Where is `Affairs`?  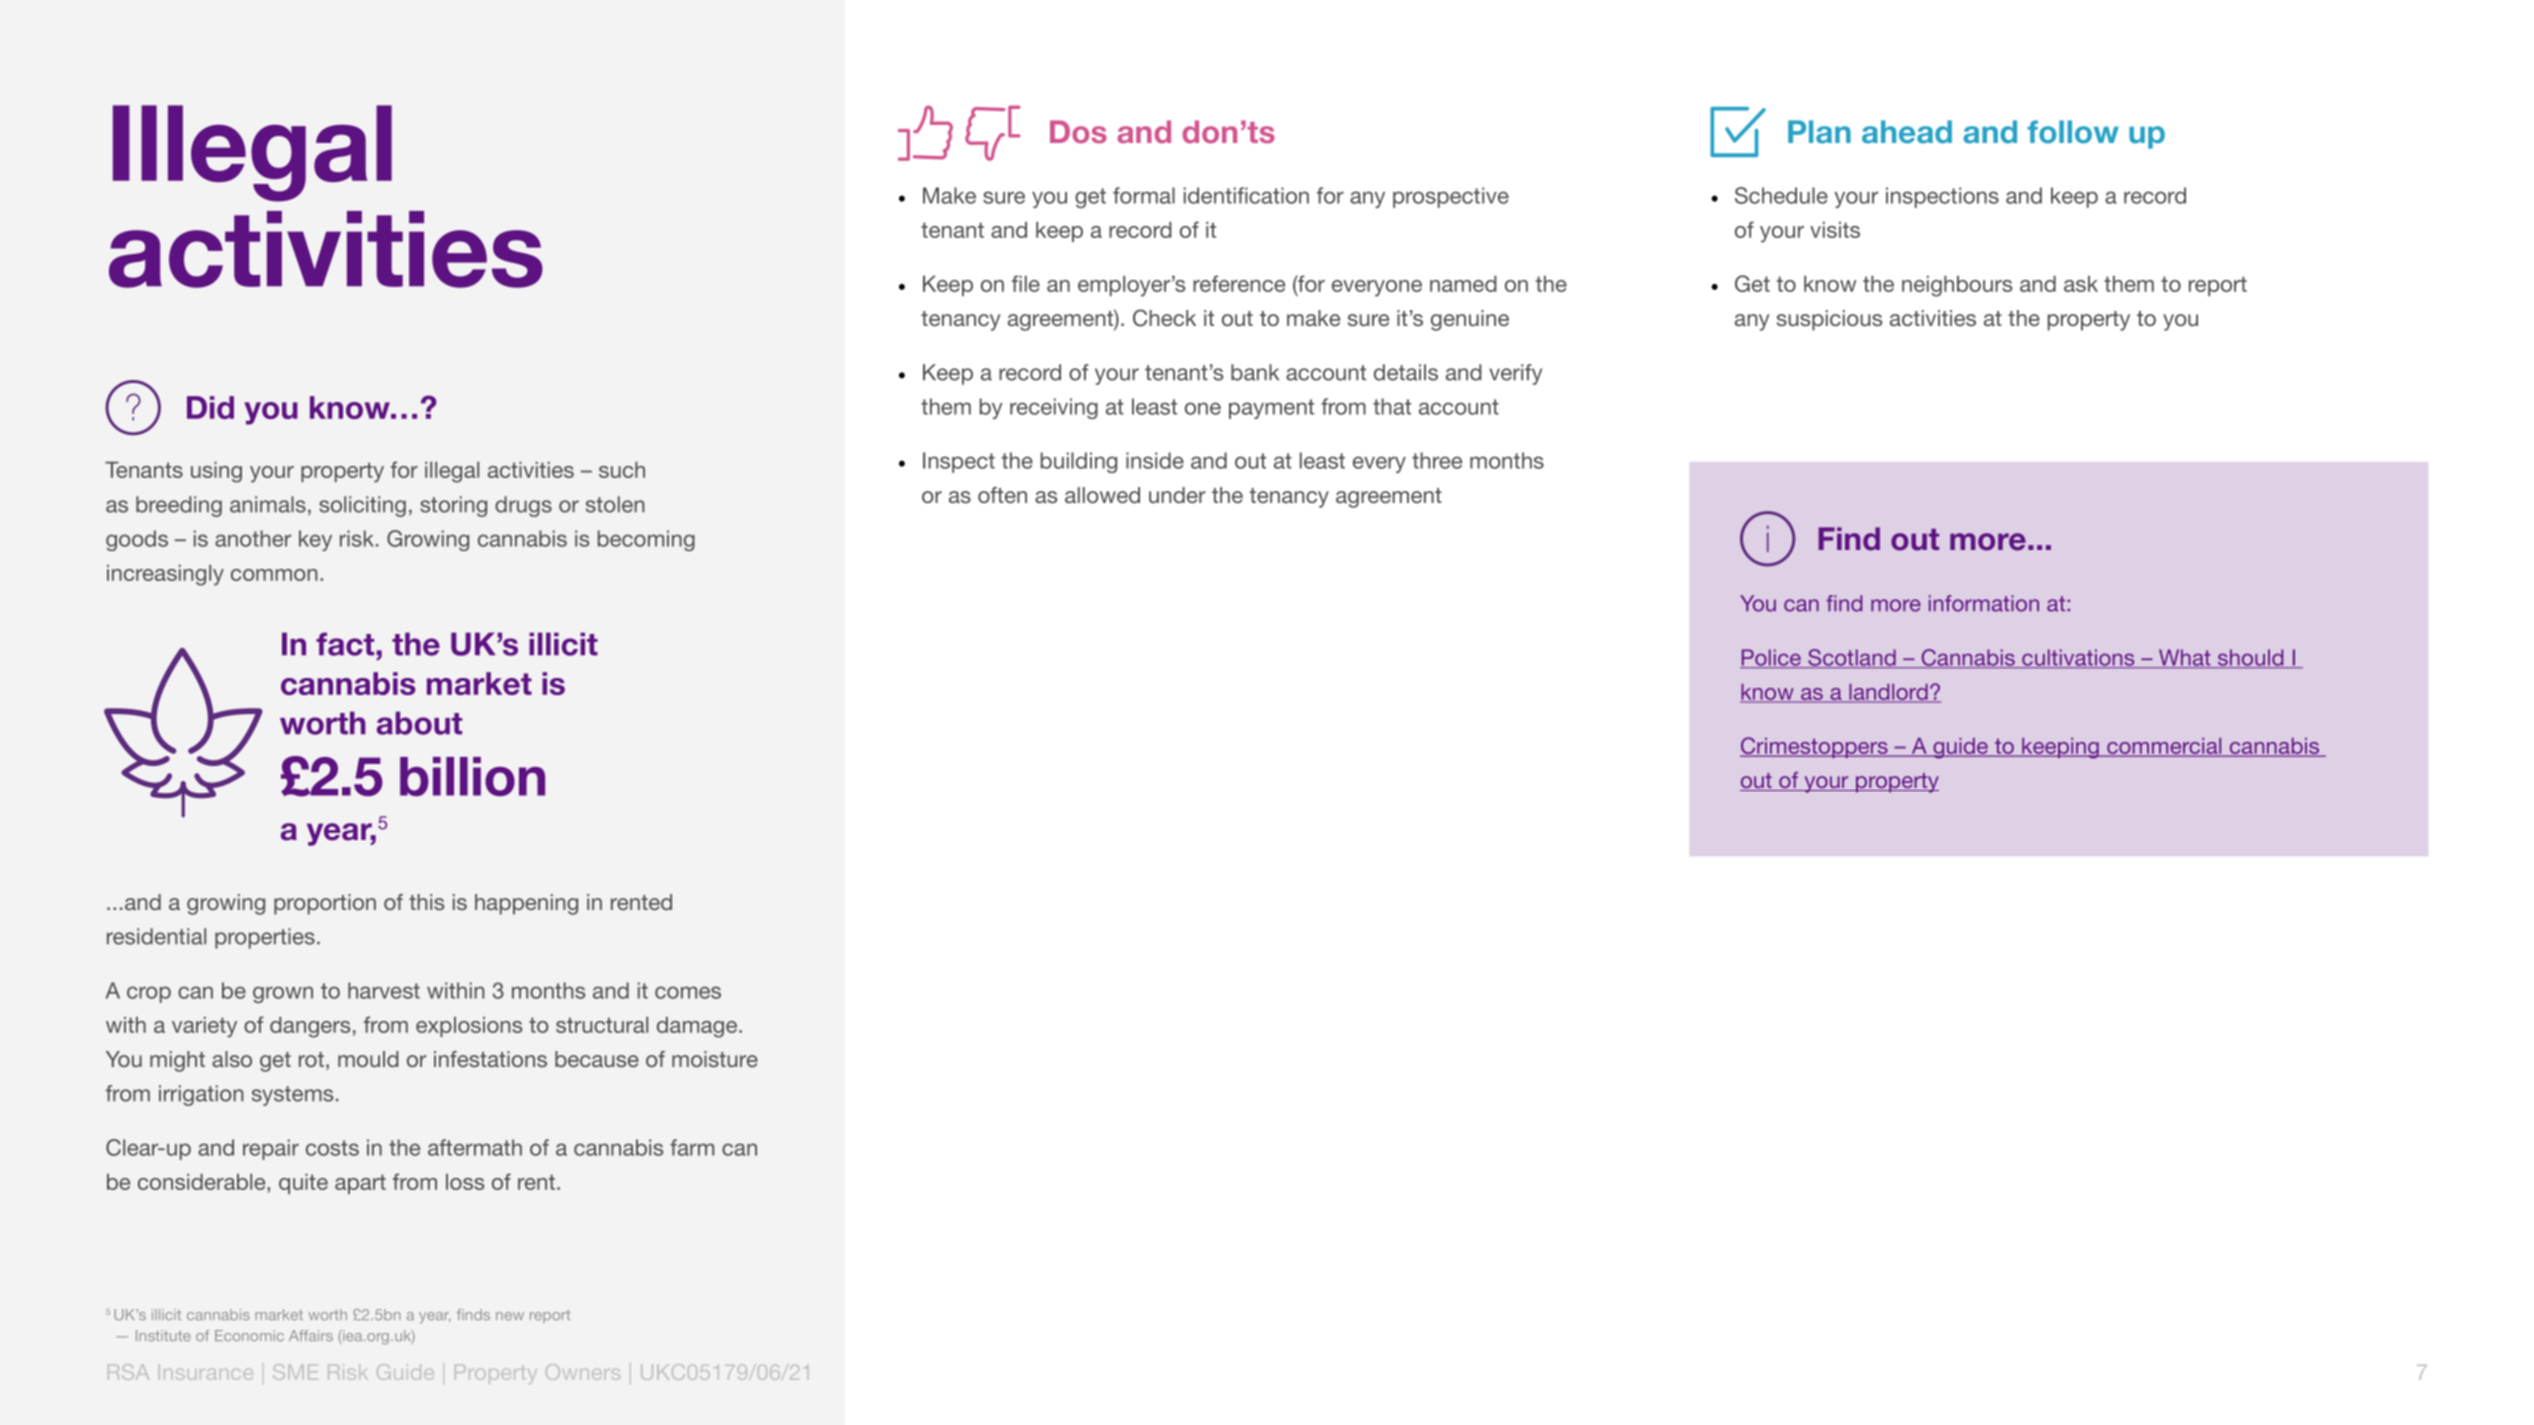
Affairs is located at coordinates (311, 1335).
